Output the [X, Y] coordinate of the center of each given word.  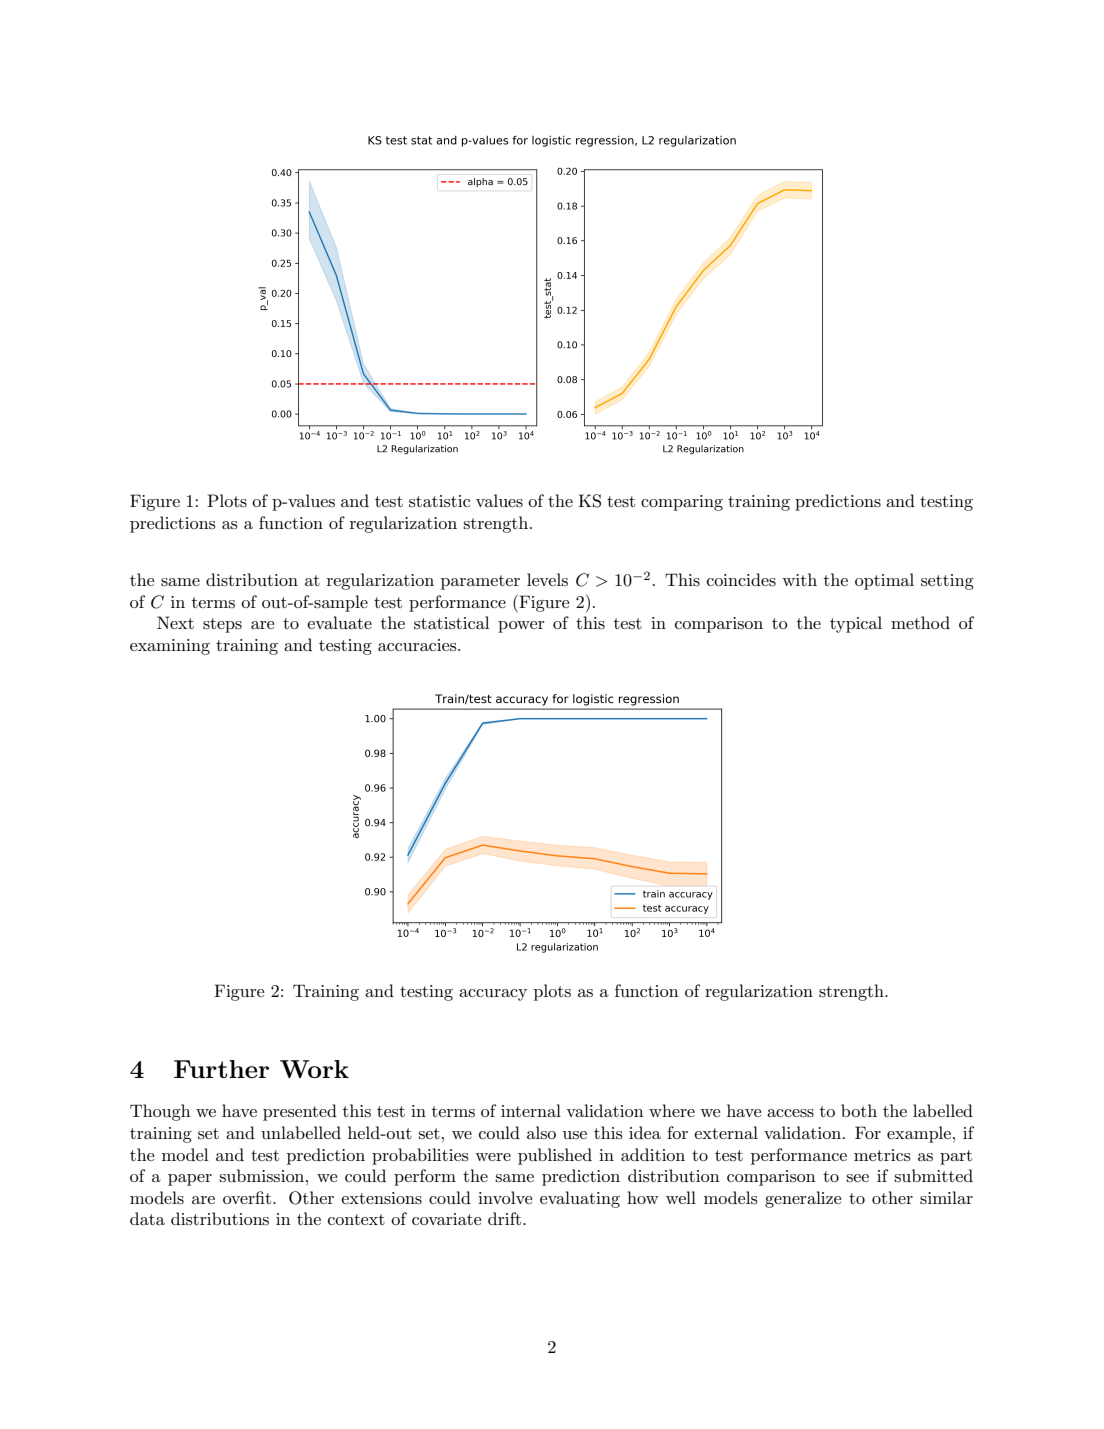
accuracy [493, 995]
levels [547, 579]
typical [856, 624]
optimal [884, 581]
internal [531, 1110]
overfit [248, 1197]
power [521, 627]
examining [170, 647]
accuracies [418, 645]
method [920, 622]
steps [222, 625]
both [859, 1110]
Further [221, 1069]
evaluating [580, 1199]
